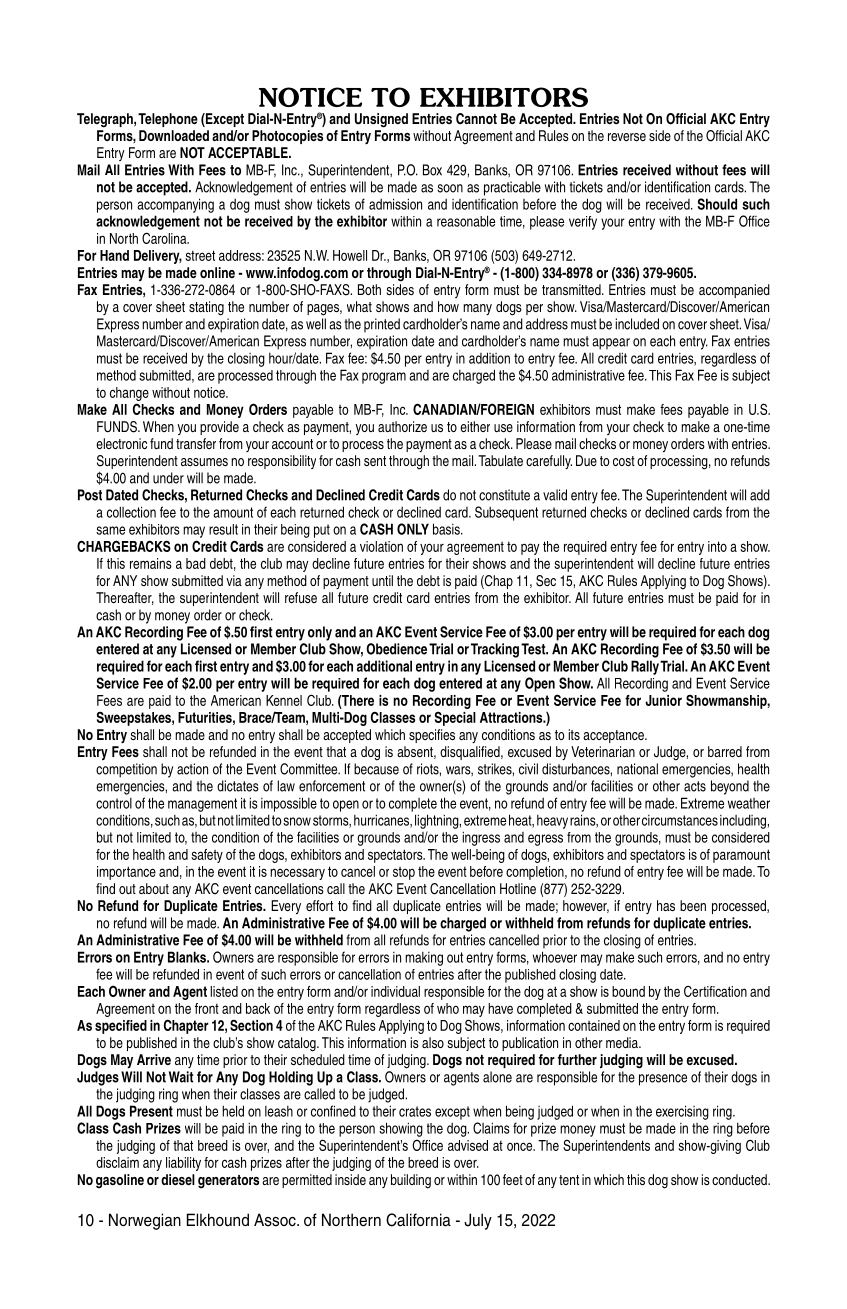 The image size is (847, 1309). Describe the element at coordinates (740, 1179) in the document. I see `conducted` at that location.
